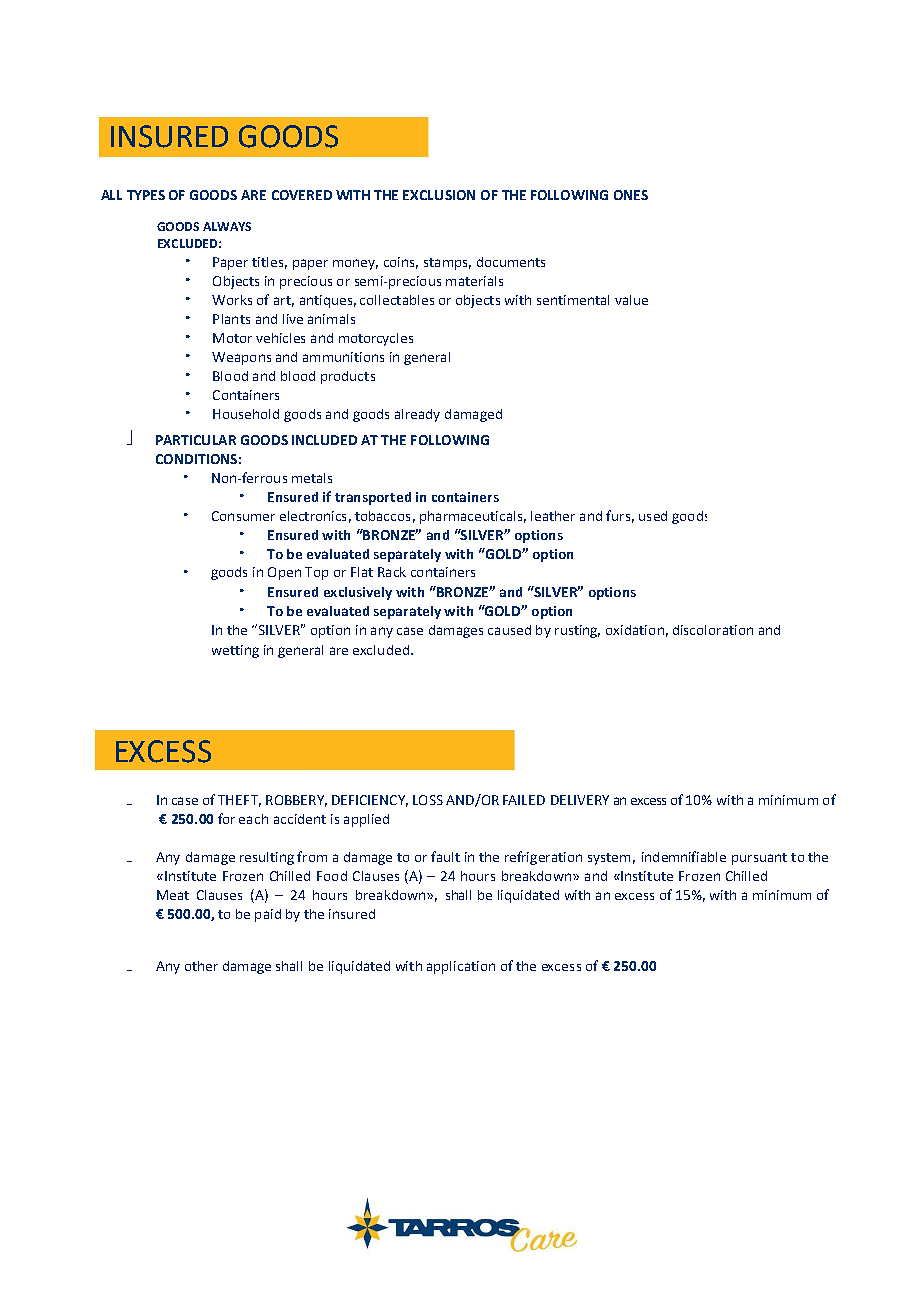  I want to click on already, so click(417, 415).
